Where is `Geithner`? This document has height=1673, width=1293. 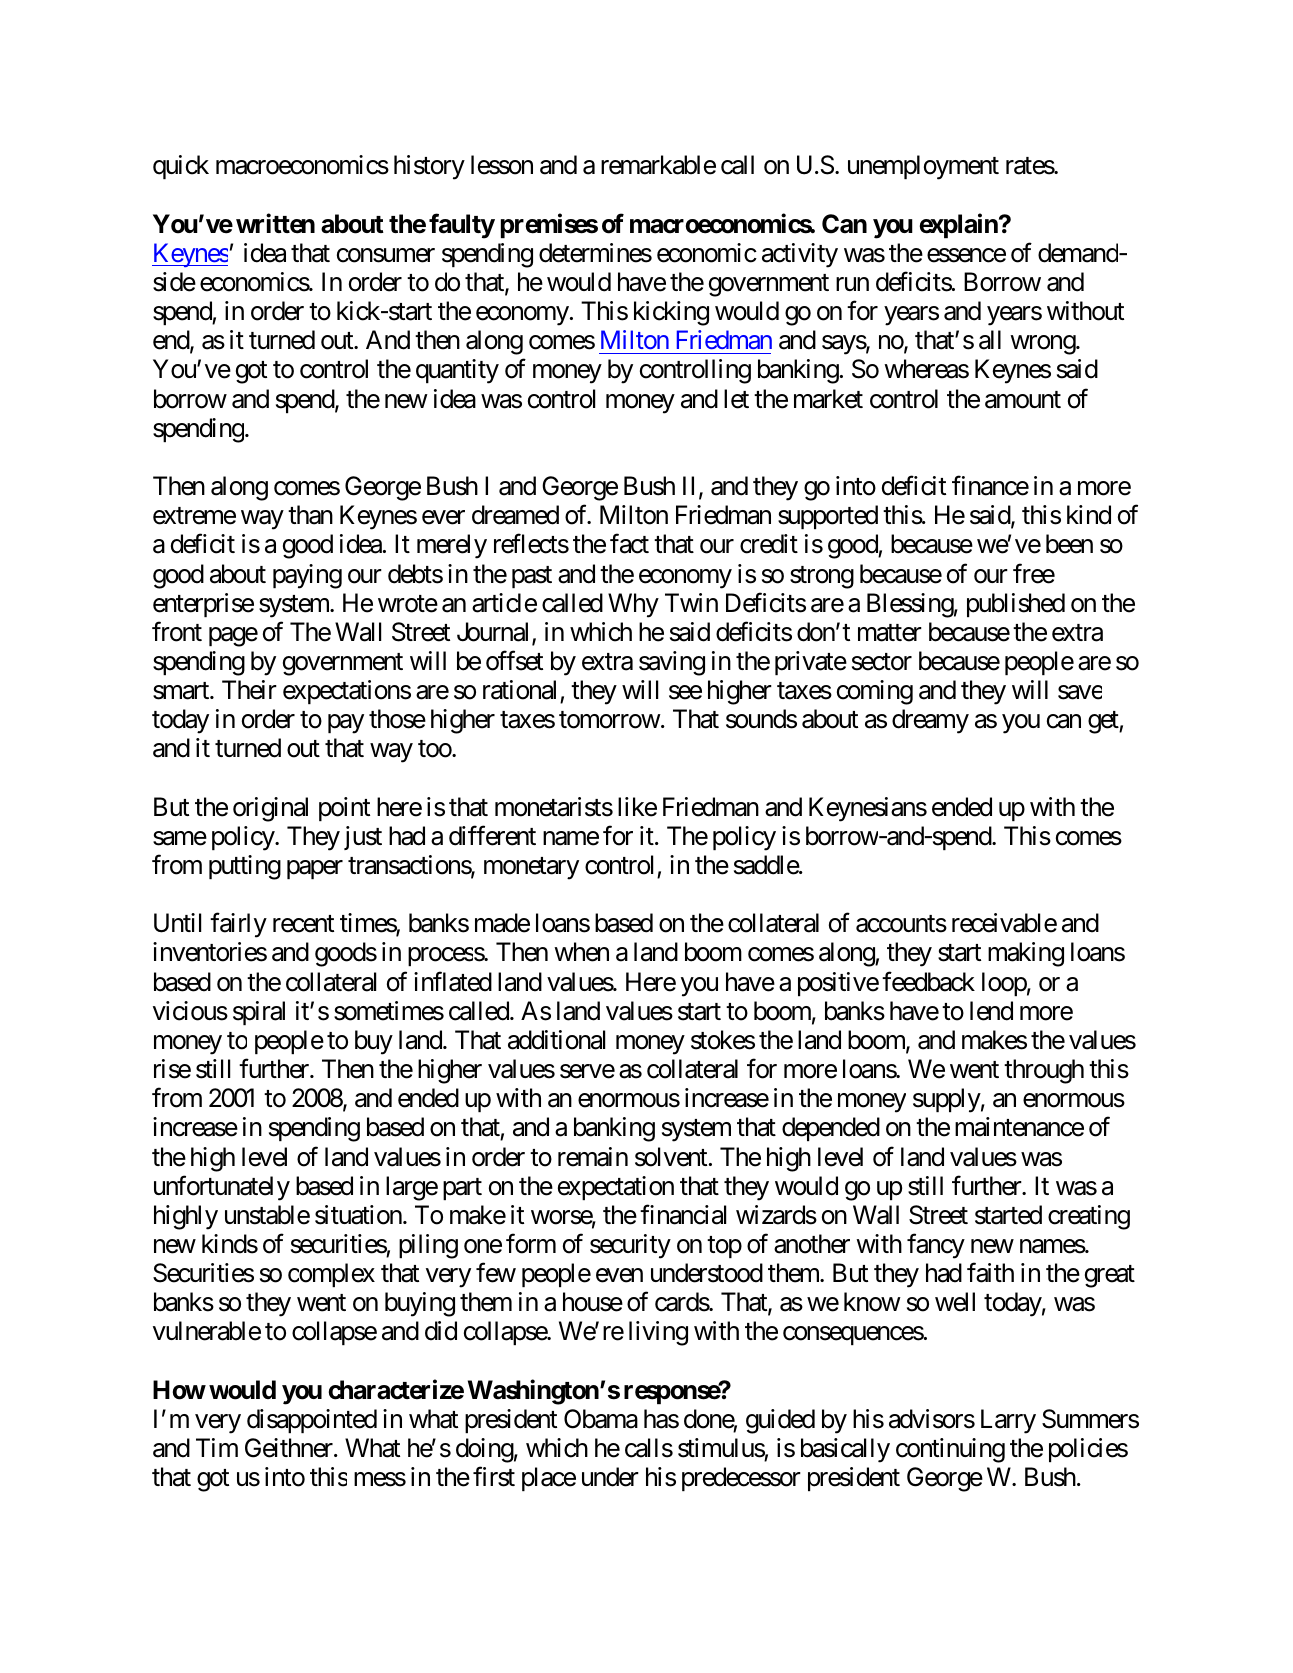 Geithner is located at coordinates (290, 1448).
